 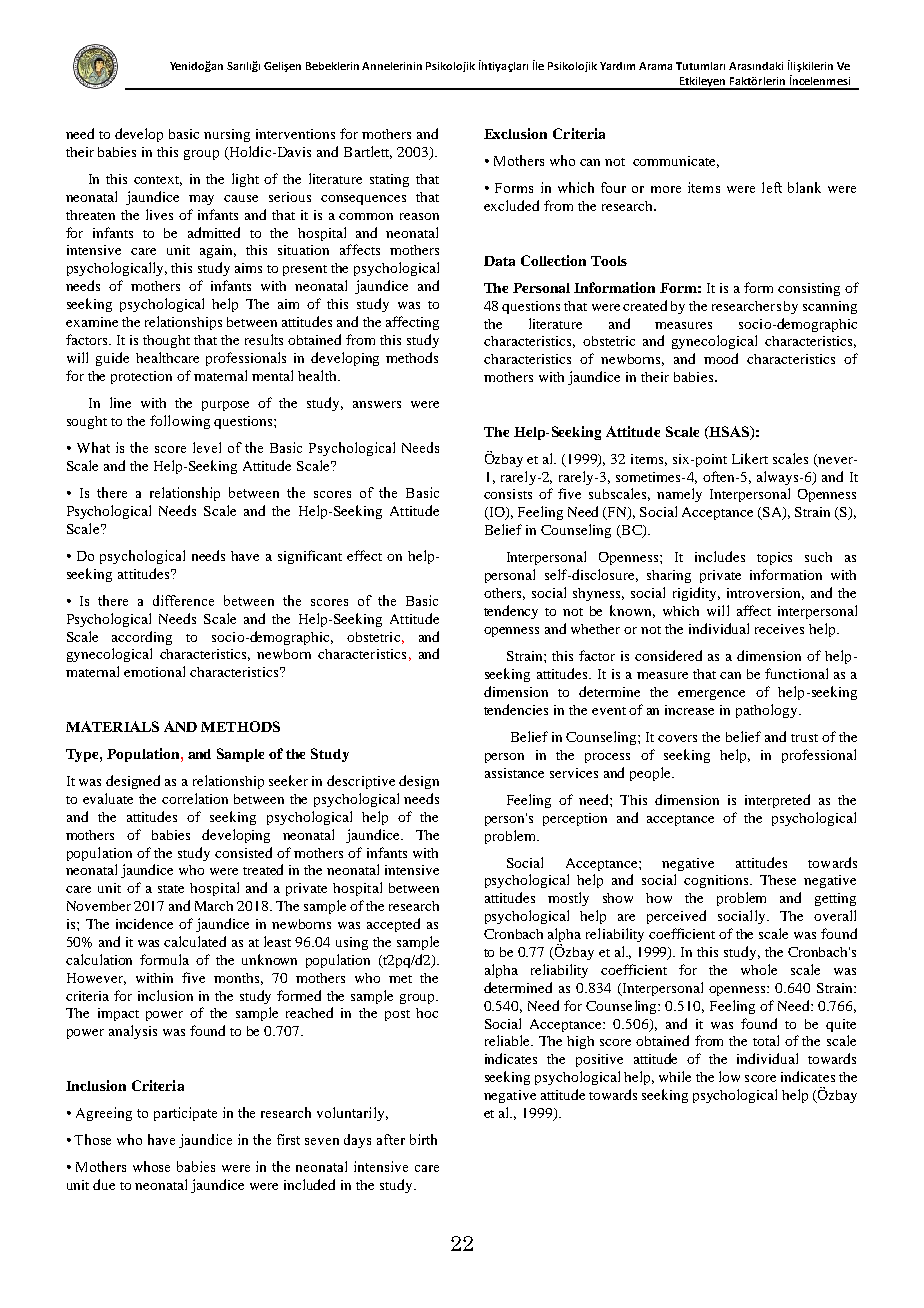 What do you see at coordinates (158, 181) in the screenshot?
I see `context` at bounding box center [158, 181].
